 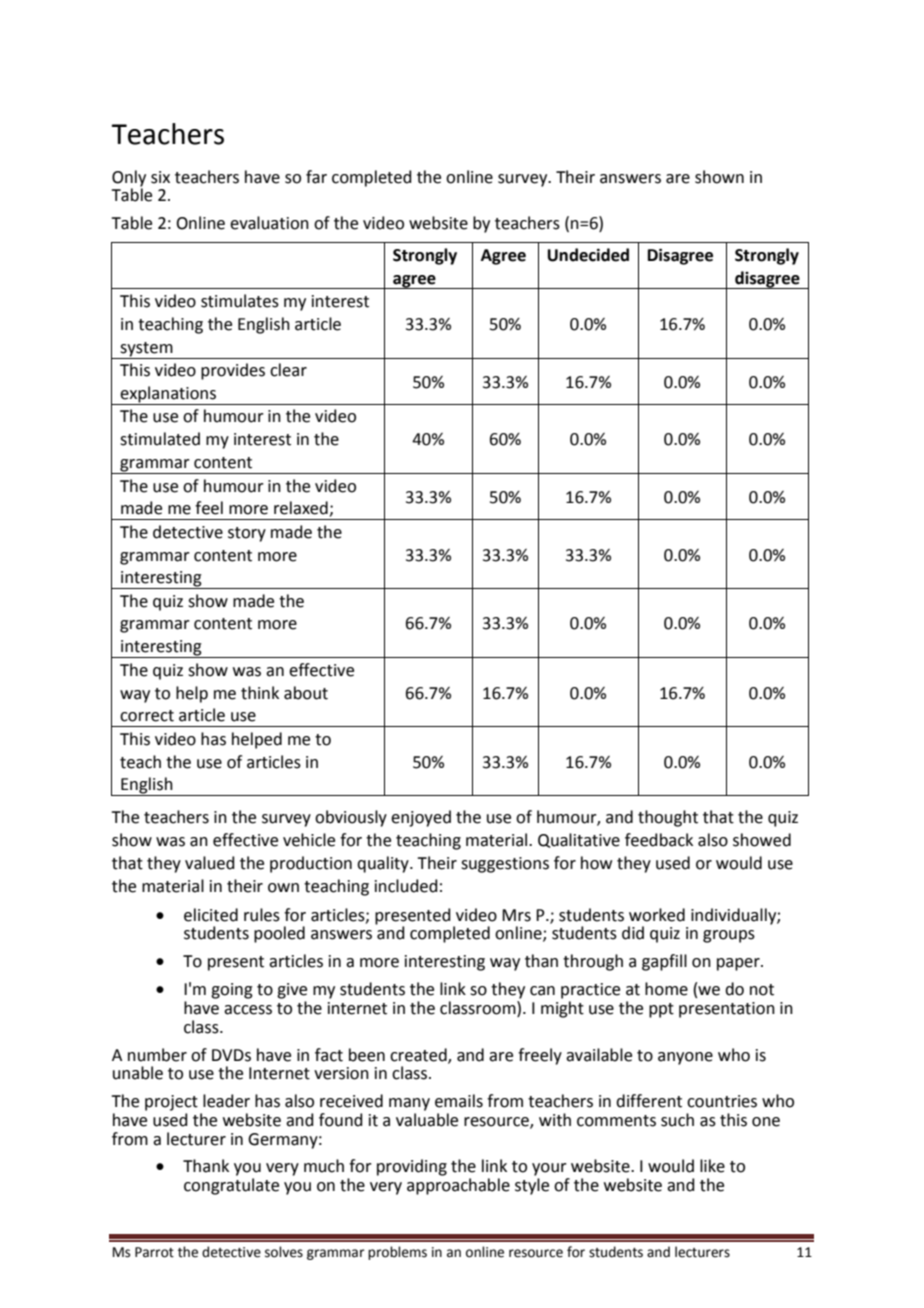 I want to click on ppt, so click(x=661, y=1010).
